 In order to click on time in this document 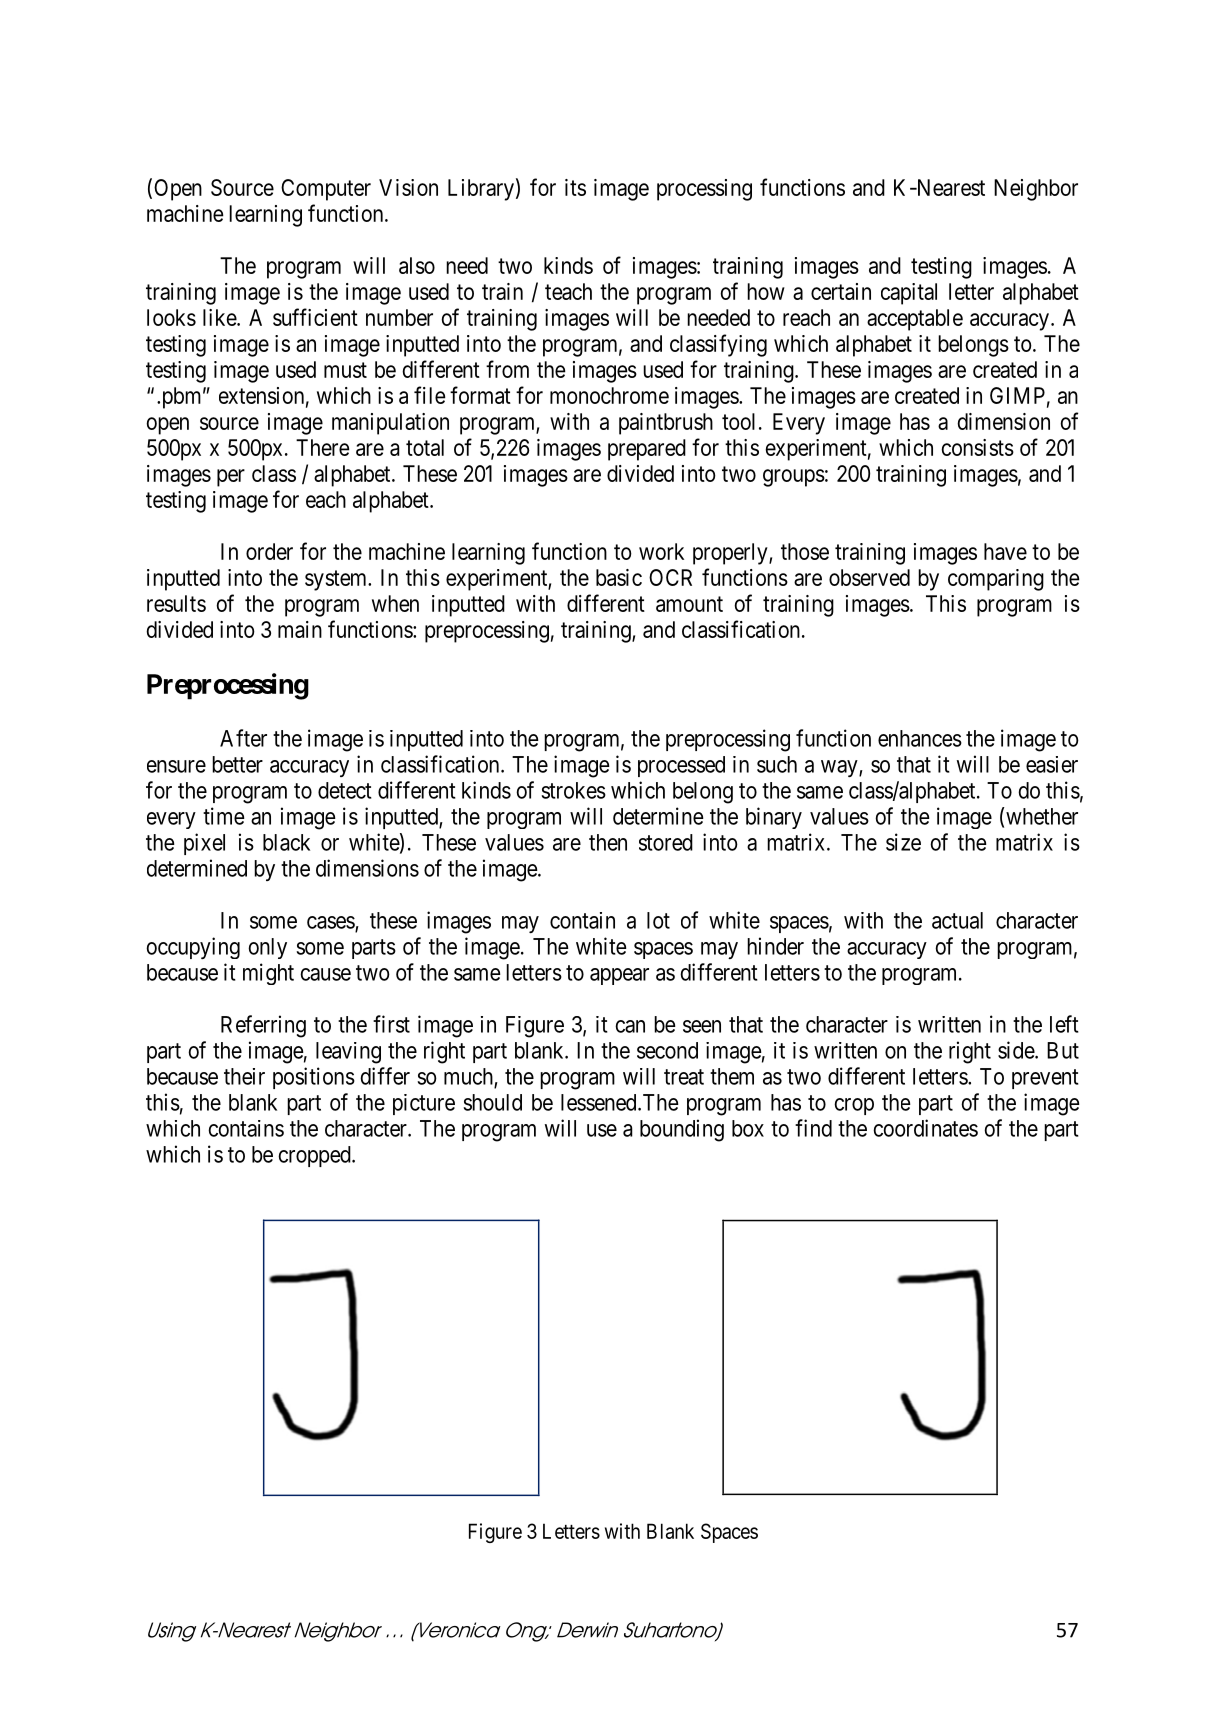, I will do `click(224, 816)`.
